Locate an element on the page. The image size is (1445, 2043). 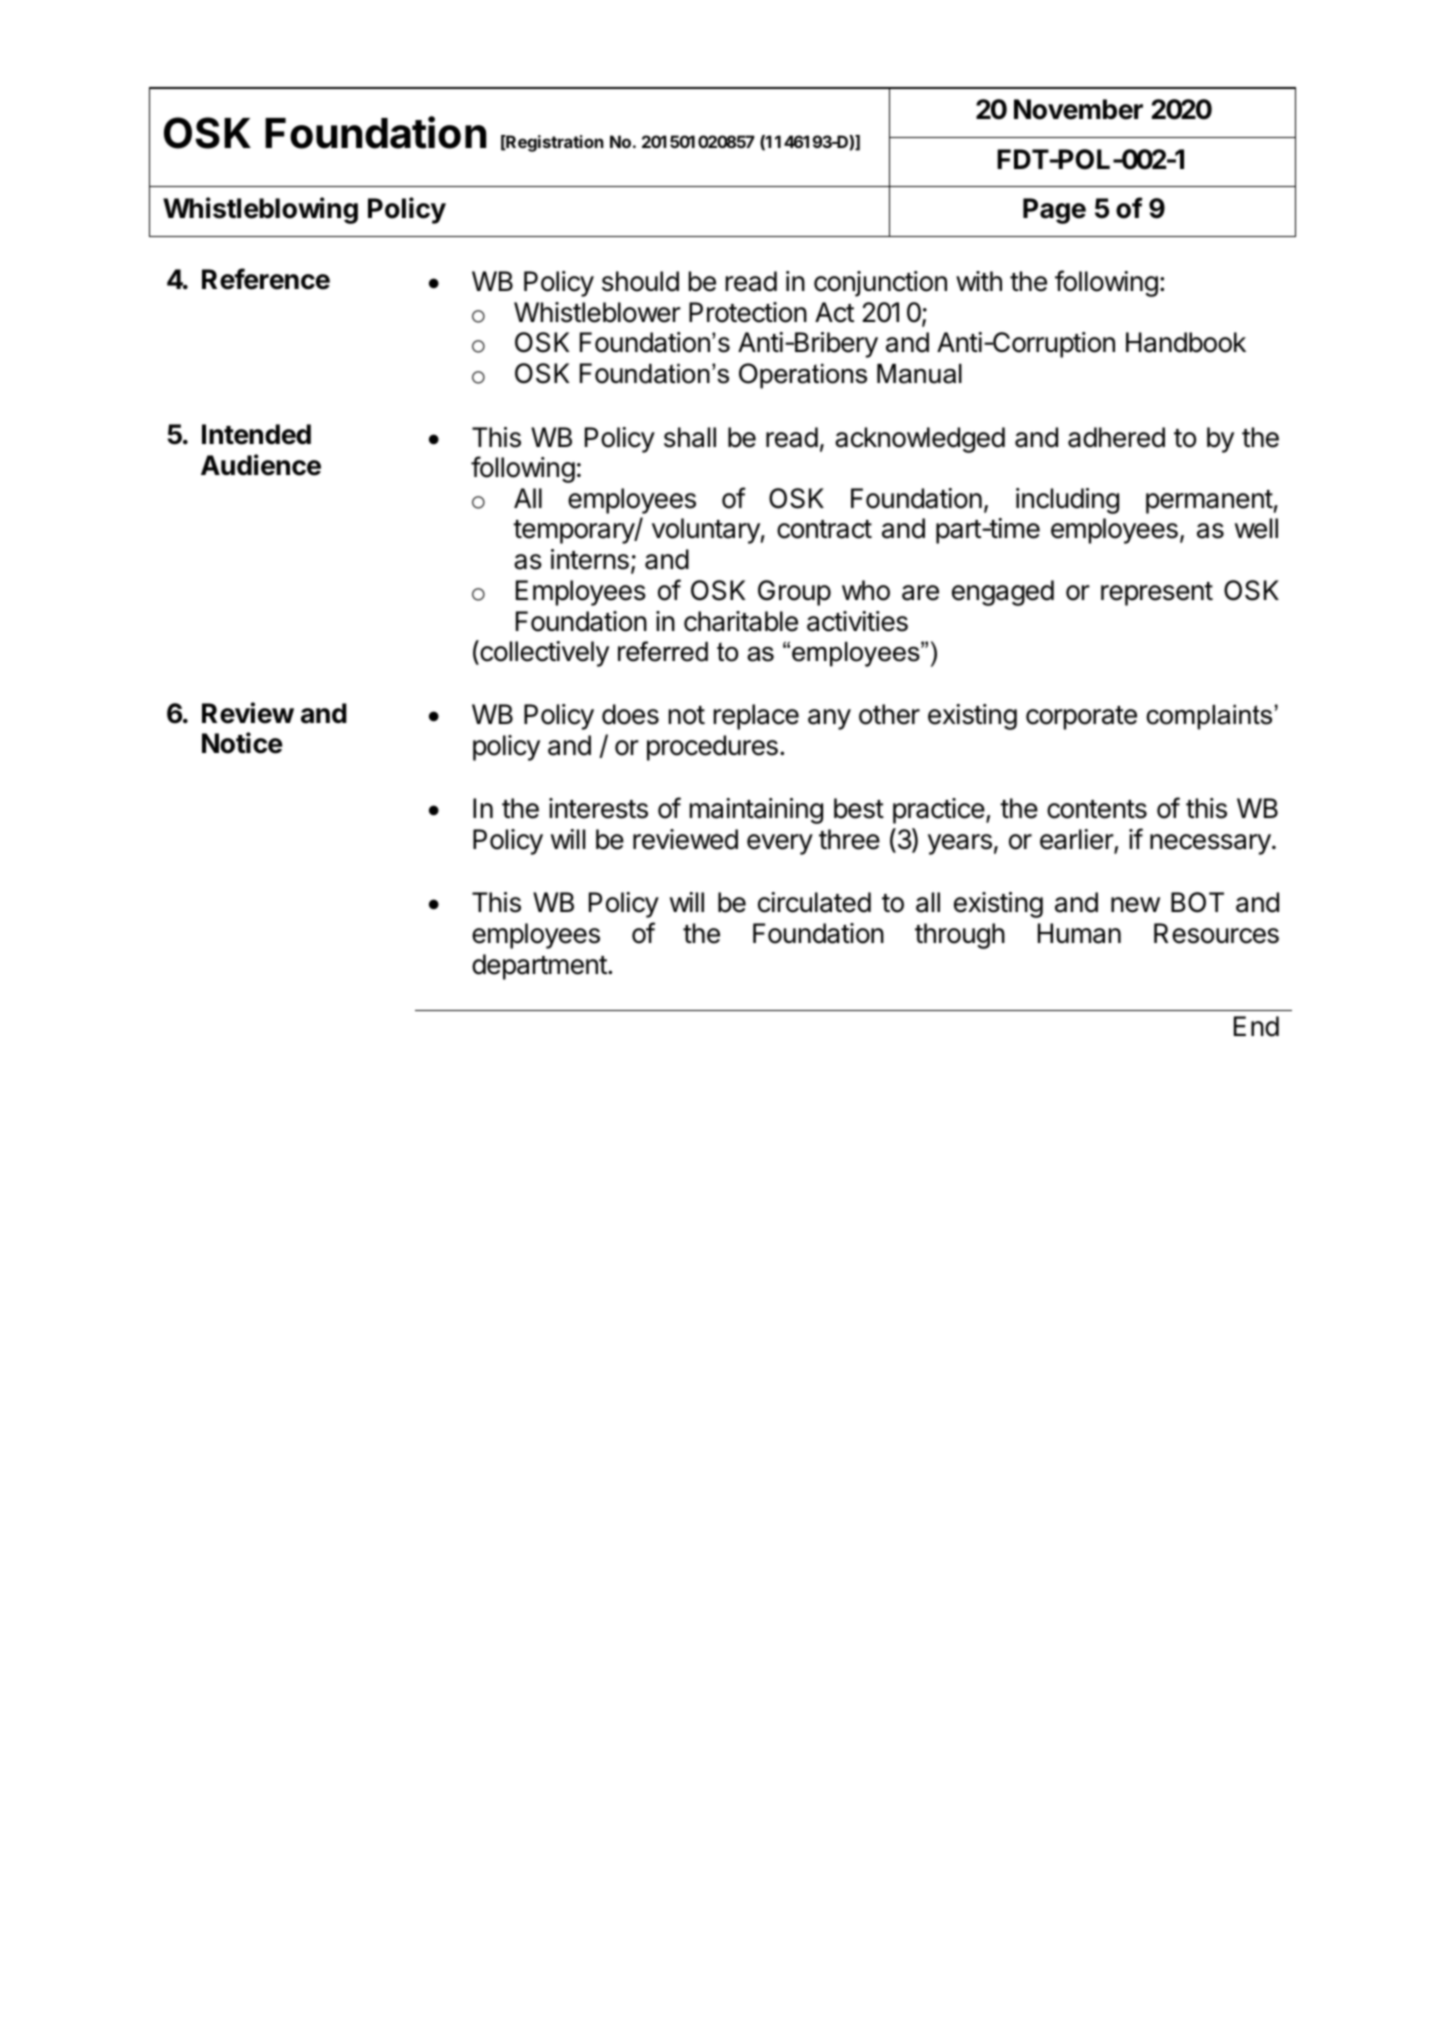
collectively is located at coordinates (543, 653).
